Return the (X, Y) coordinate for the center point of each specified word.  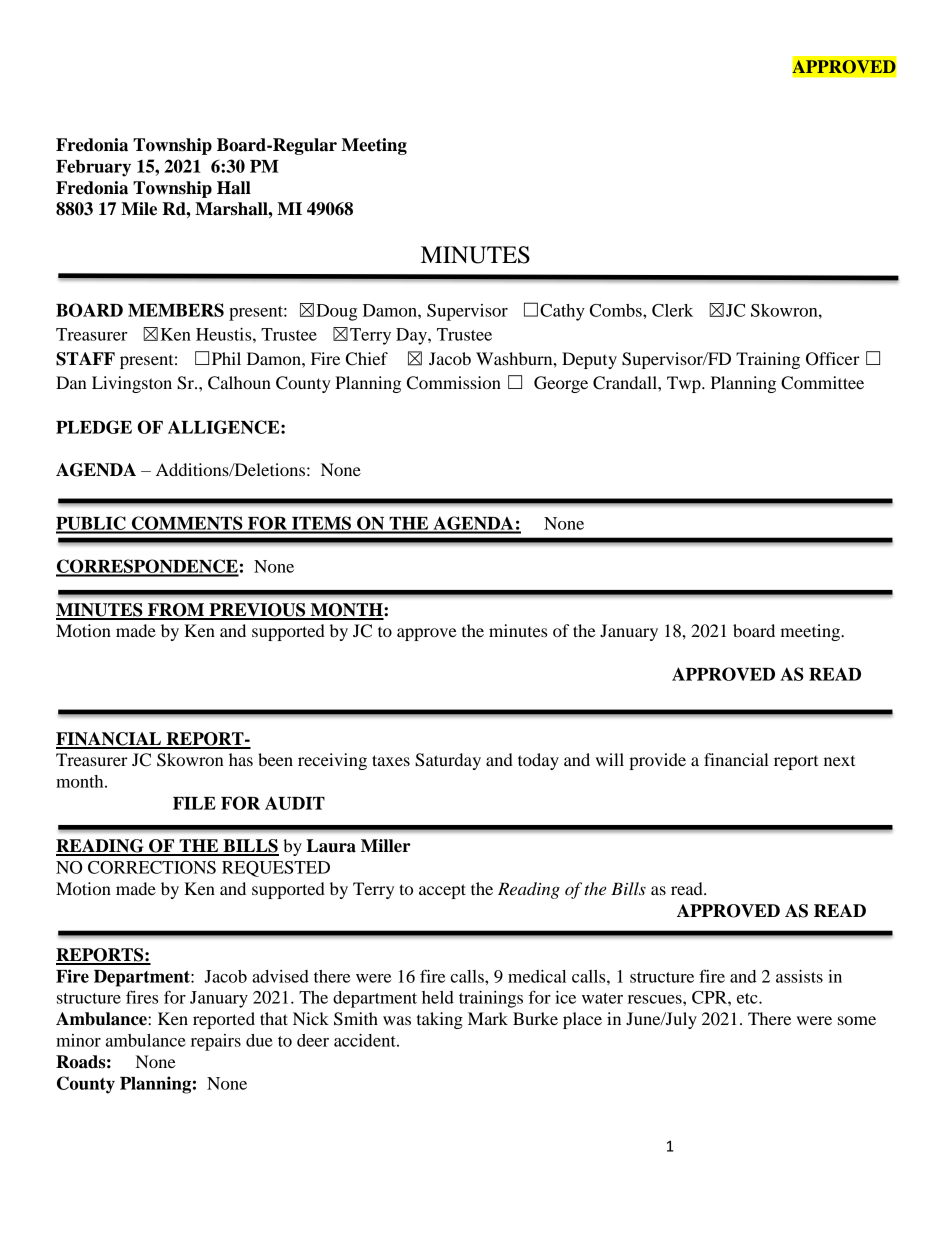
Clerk (672, 310)
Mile (139, 209)
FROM (176, 611)
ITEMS (322, 524)
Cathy (562, 312)
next (839, 761)
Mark (488, 1018)
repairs (216, 1042)
